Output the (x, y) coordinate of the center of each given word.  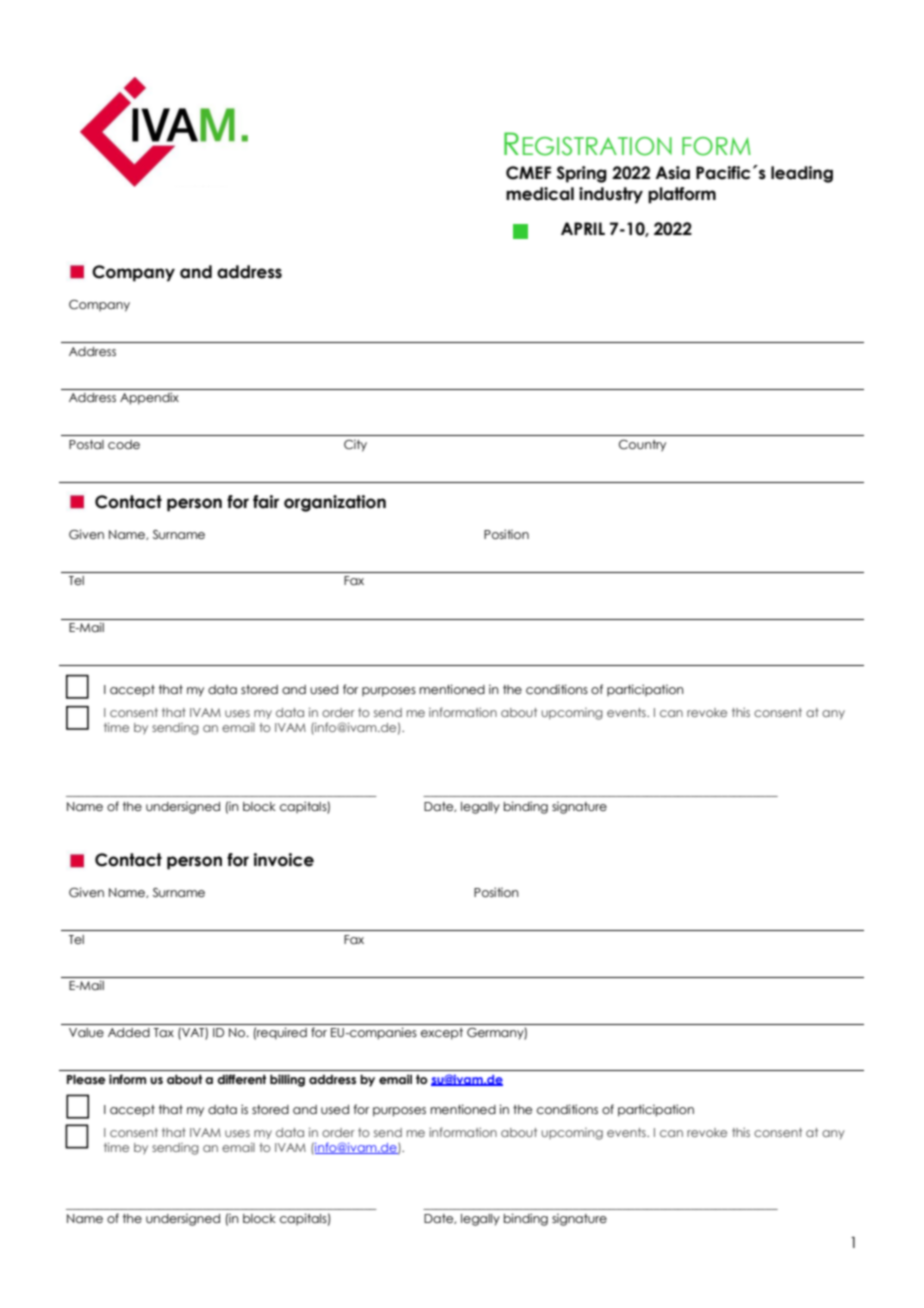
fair (266, 502)
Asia (672, 173)
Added (129, 1032)
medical (540, 194)
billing (287, 1080)
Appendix (149, 398)
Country (642, 446)
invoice (284, 860)
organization (335, 503)
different (241, 1079)
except (442, 1034)
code (124, 444)
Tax (164, 1032)
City (355, 445)
